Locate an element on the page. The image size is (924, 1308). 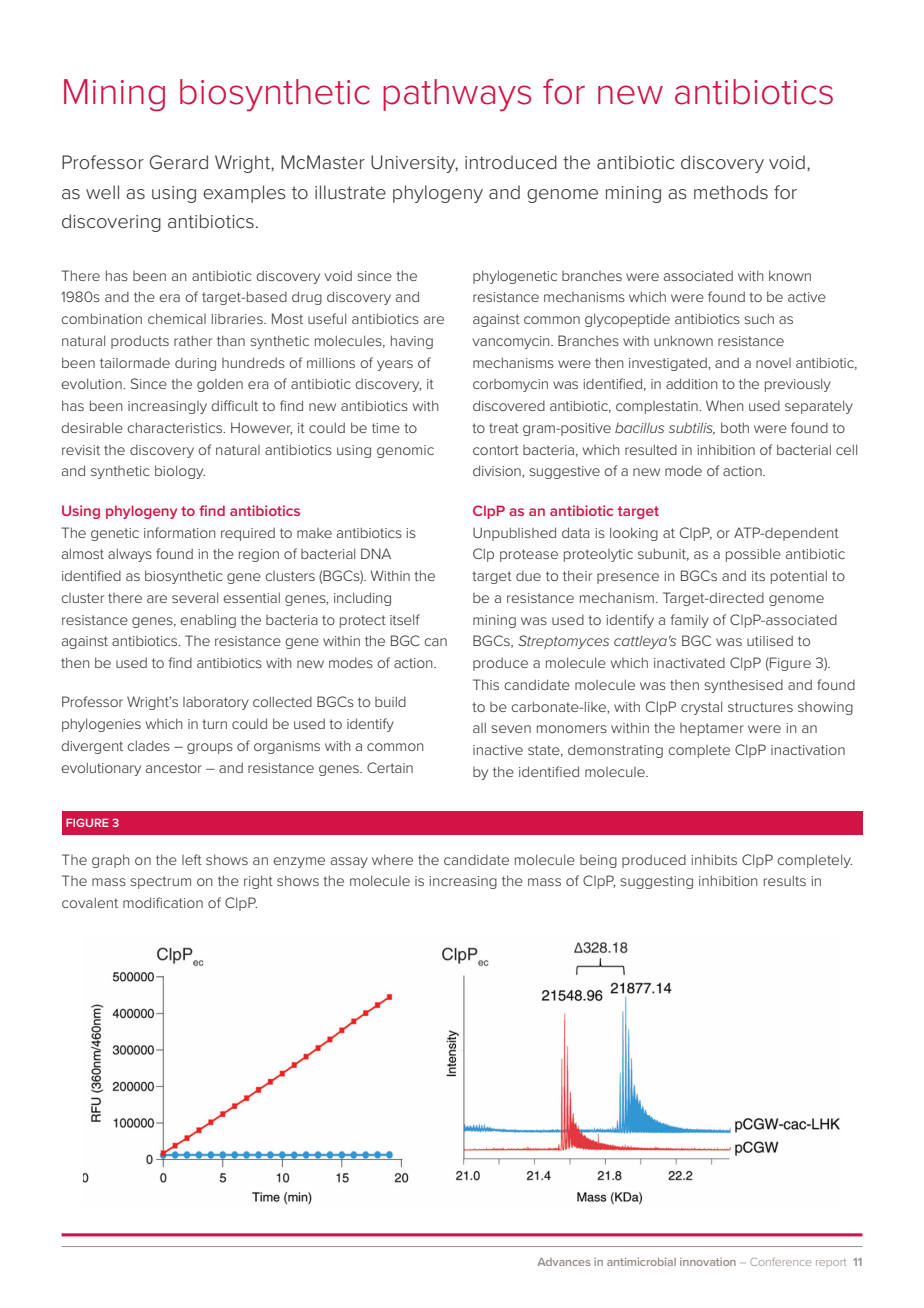
pathways is located at coordinates (457, 95).
